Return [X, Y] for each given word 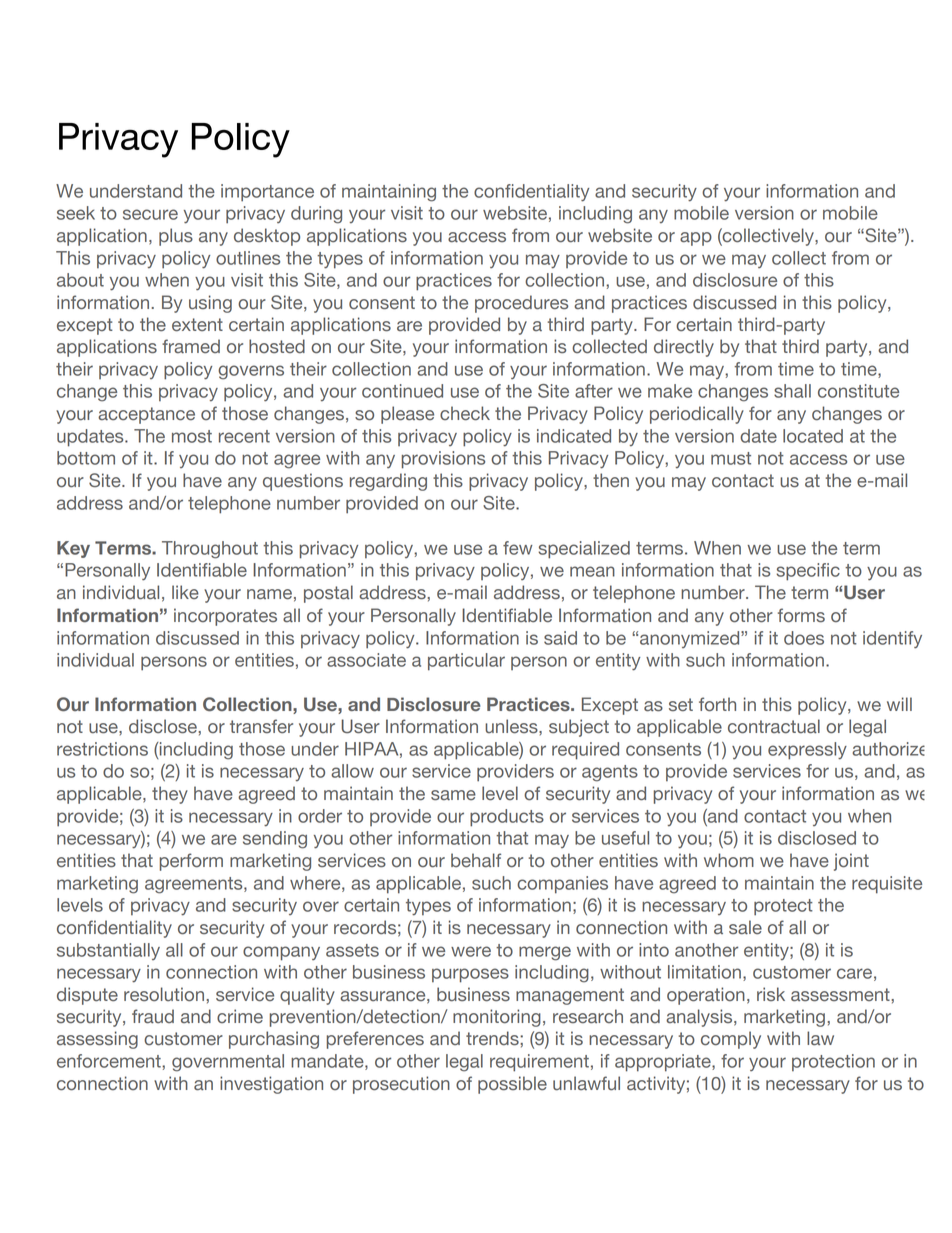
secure [150, 214]
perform [191, 862]
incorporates [225, 617]
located [813, 436]
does [804, 638]
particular [466, 662]
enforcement [110, 1061]
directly [684, 348]
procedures [521, 304]
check [465, 413]
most [192, 436]
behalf [476, 860]
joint [851, 862]
